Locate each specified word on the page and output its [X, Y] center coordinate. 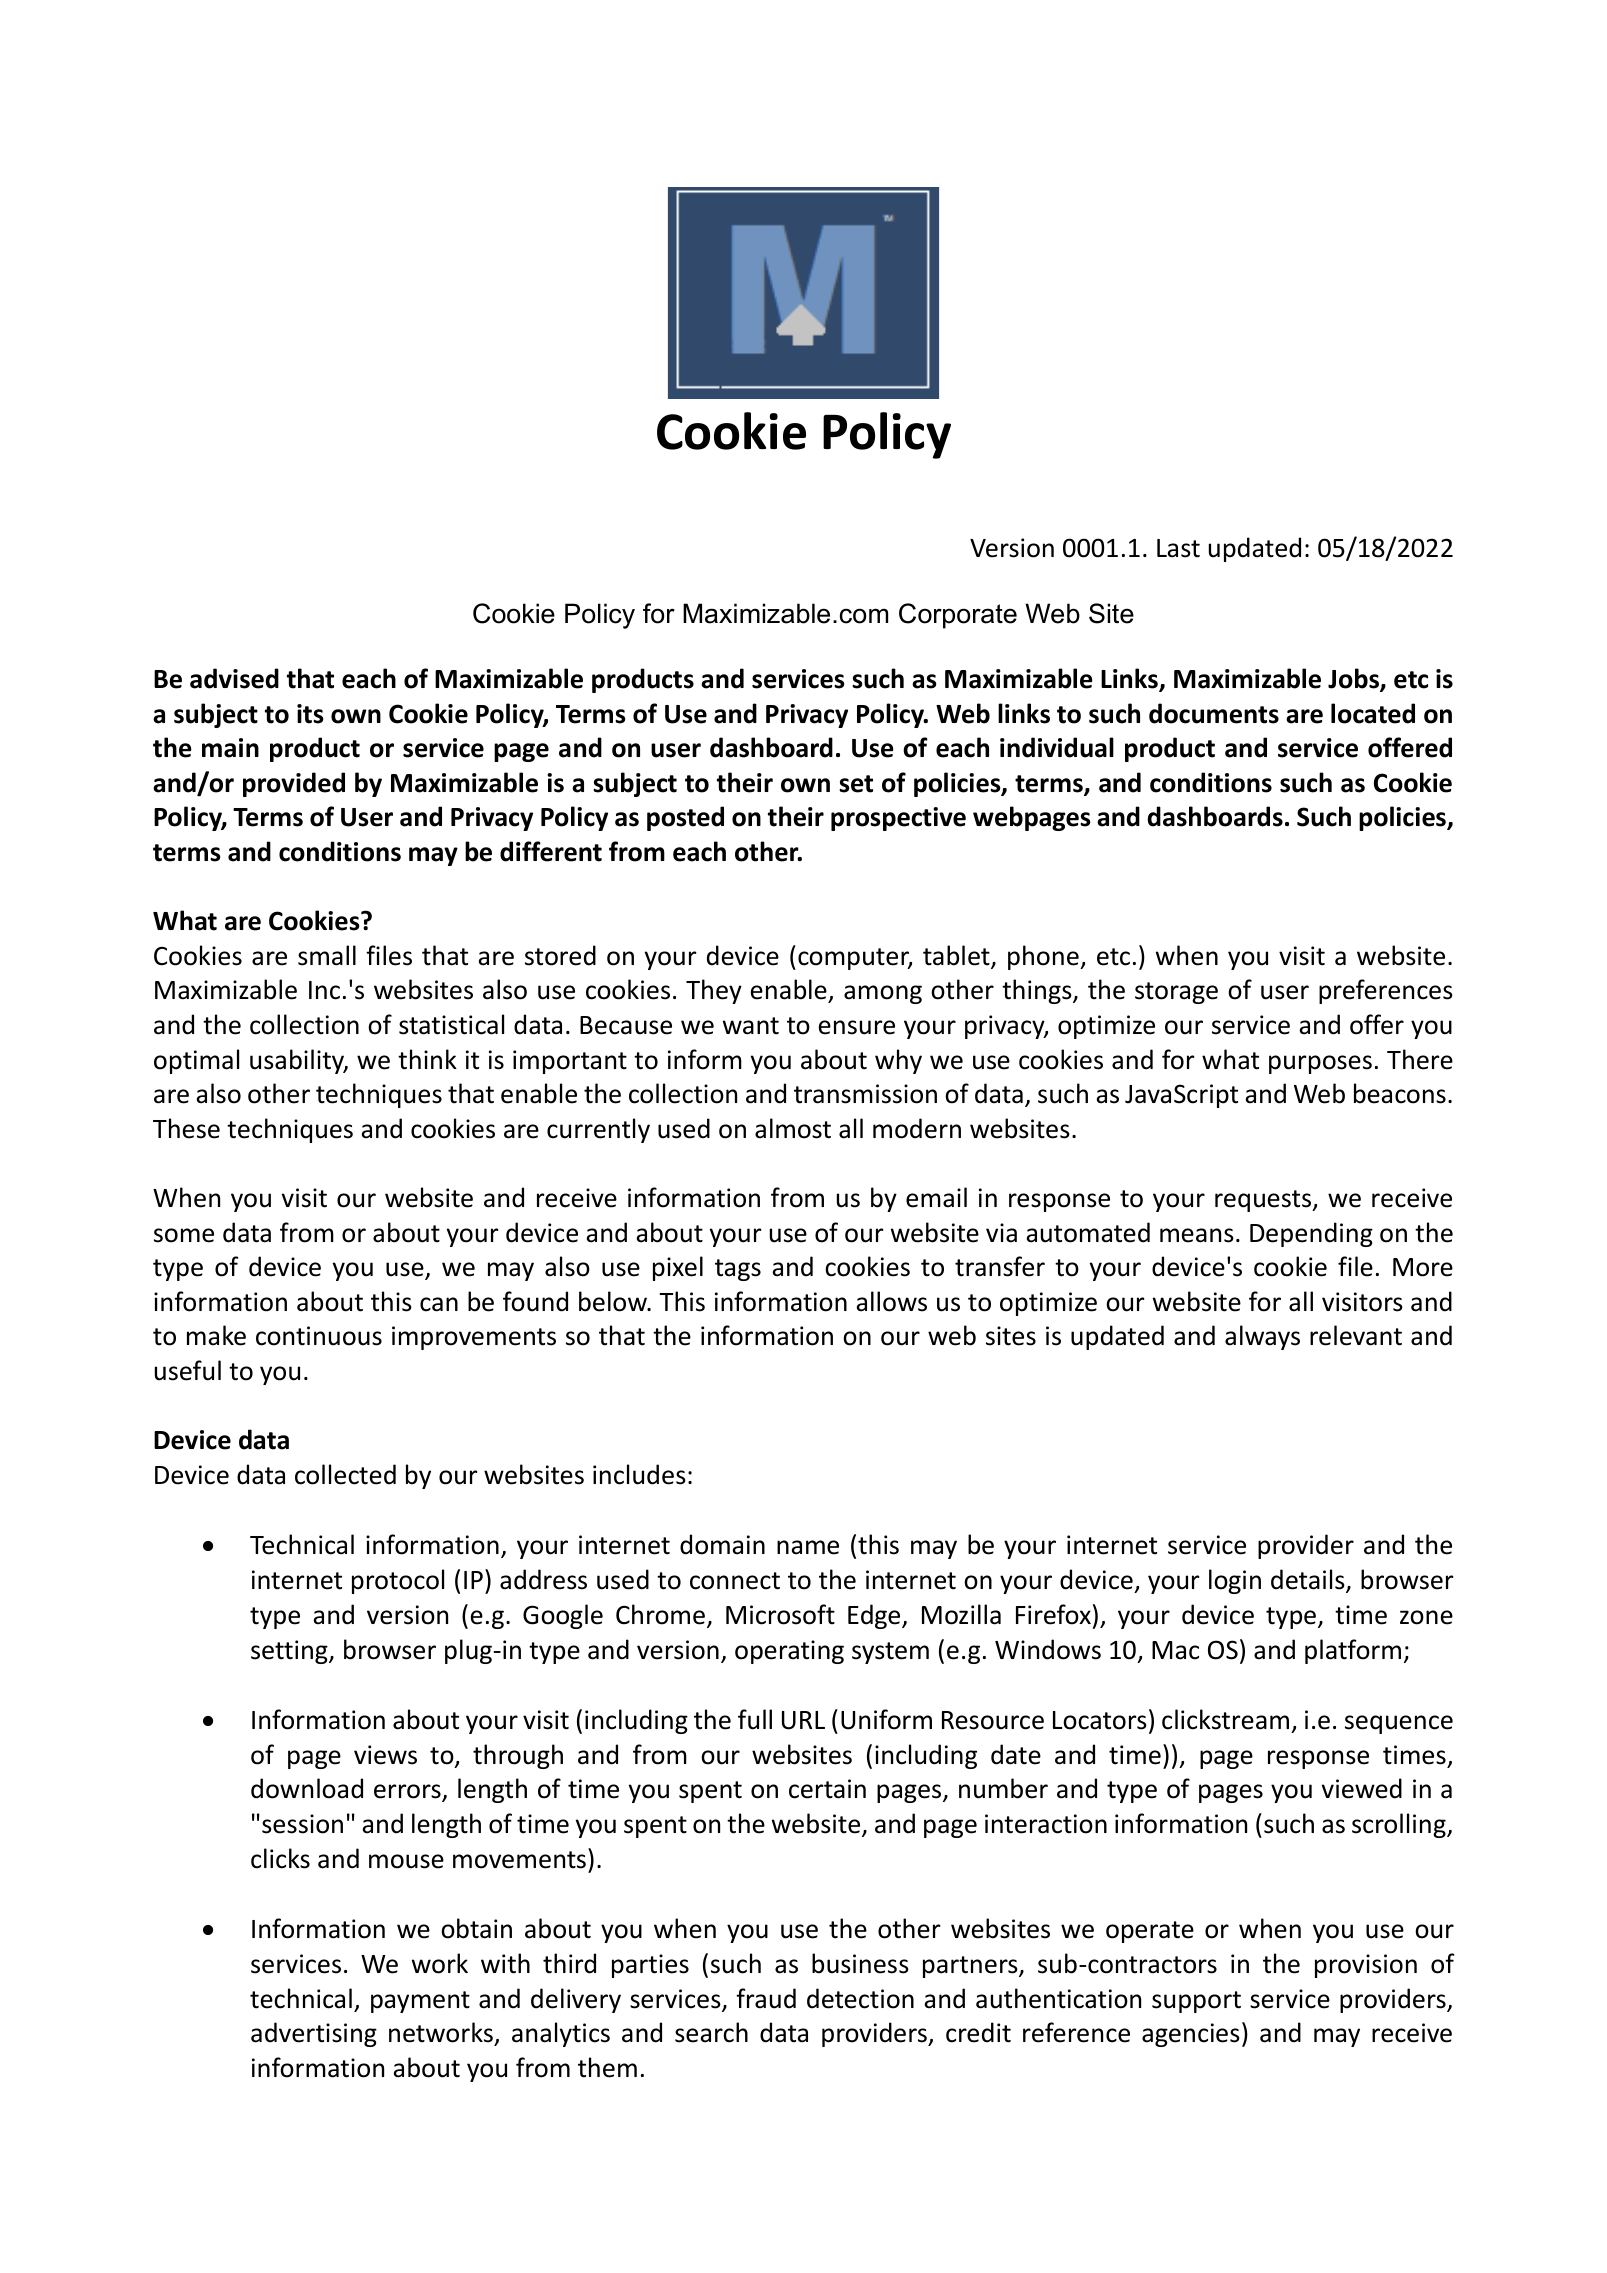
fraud [766, 1998]
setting [290, 1652]
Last [1178, 548]
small [327, 955]
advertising [314, 2034]
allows [891, 1301]
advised [234, 678]
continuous [319, 1336]
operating [789, 1652]
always [1262, 1337]
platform [1353, 1651]
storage [1176, 993]
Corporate [958, 616]
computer [855, 959]
